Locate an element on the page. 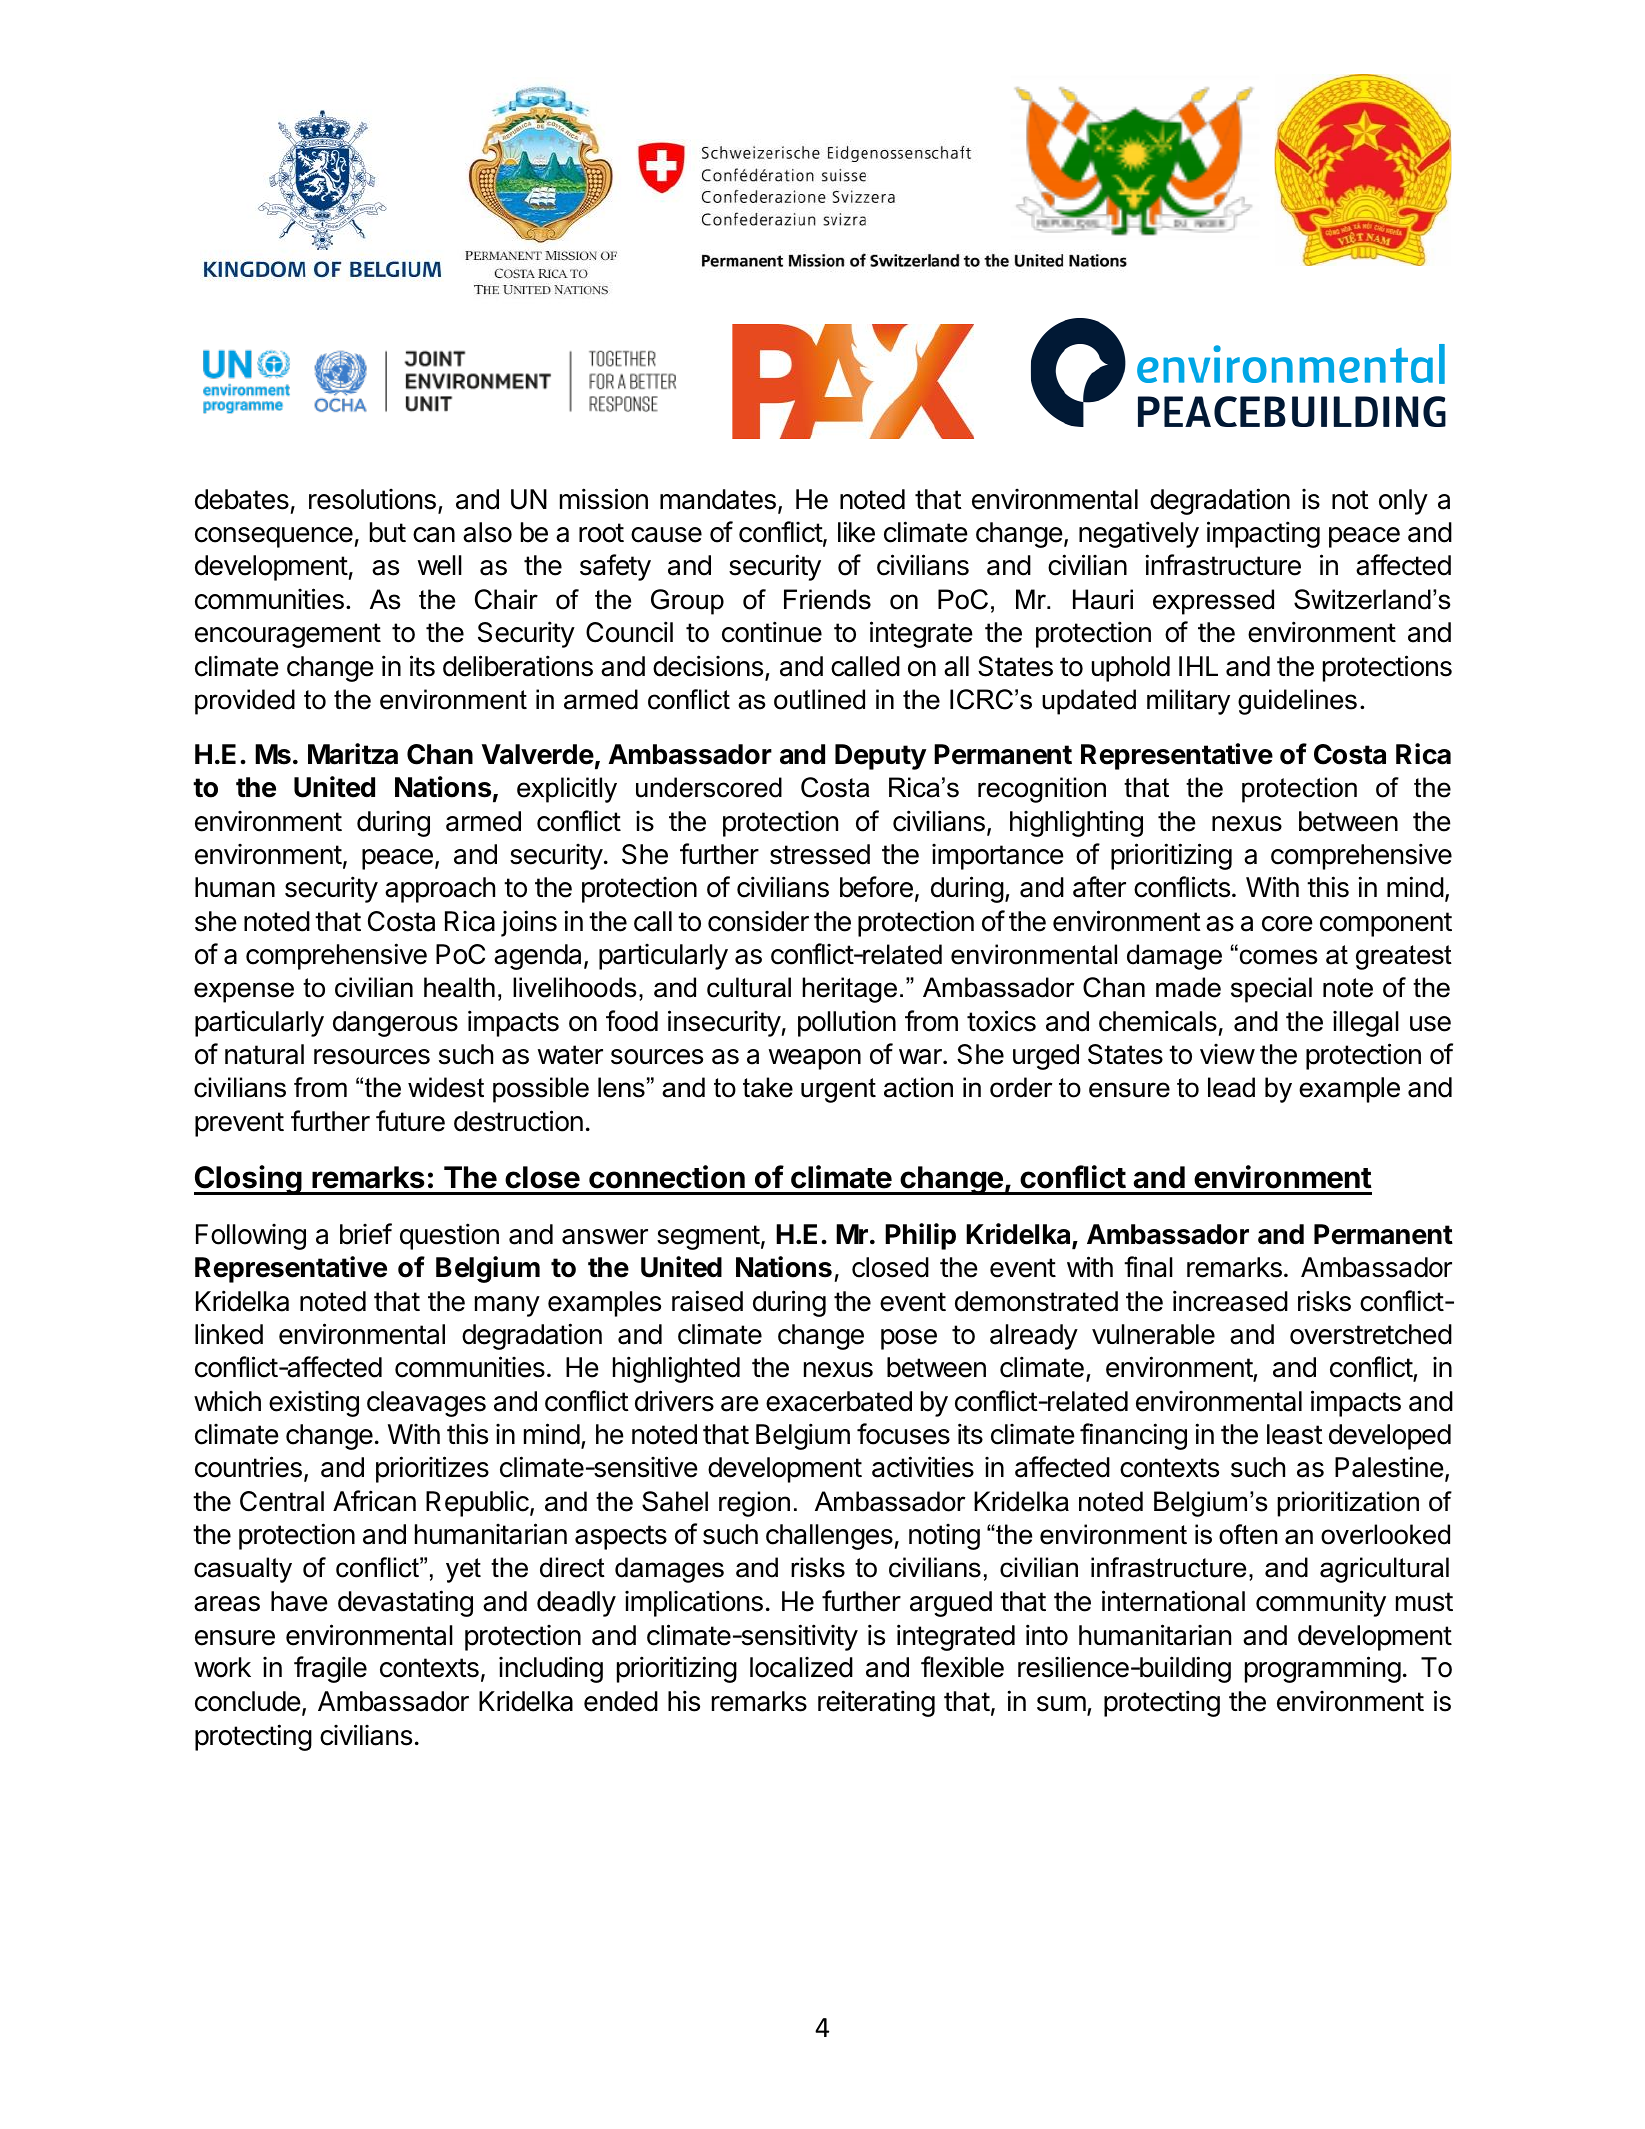 The width and height of the image is (1645, 2129). final is located at coordinates (1148, 1267).
